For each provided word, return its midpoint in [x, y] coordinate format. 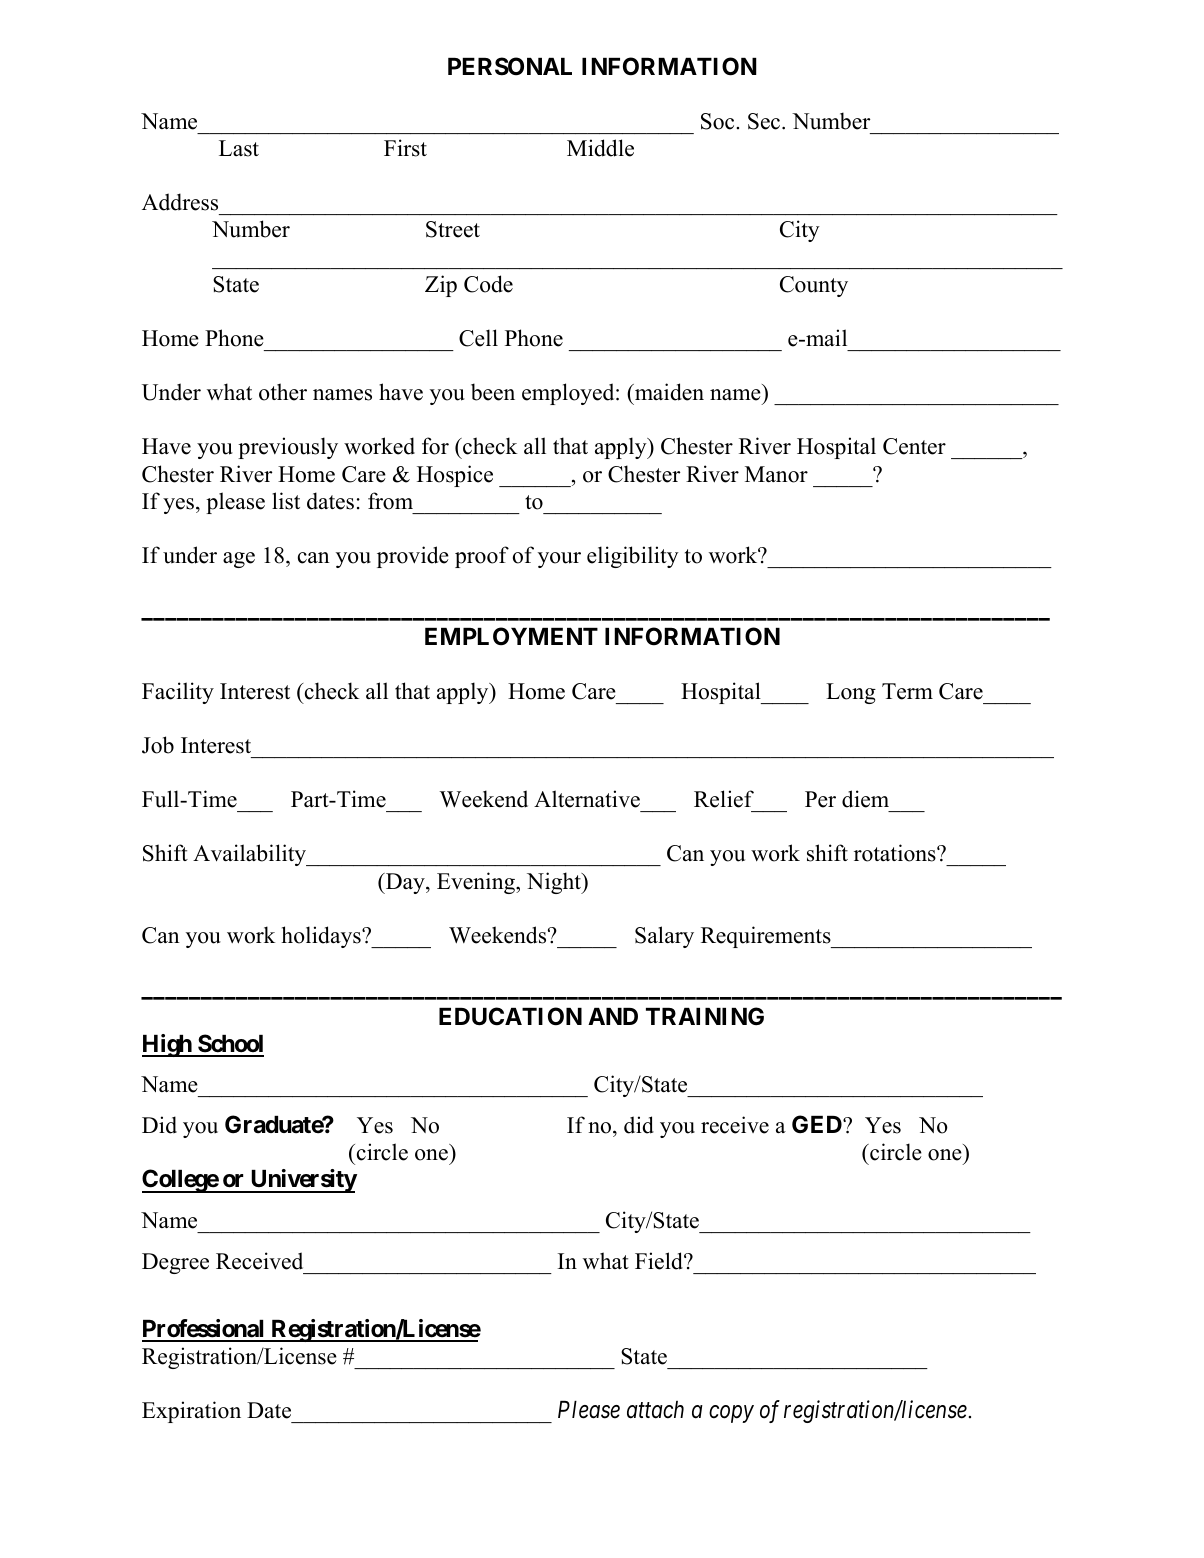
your [559, 560]
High [167, 1045]
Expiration [191, 1412]
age [239, 560]
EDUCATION [510, 1016]
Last [239, 148]
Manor [776, 474]
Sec [765, 121]
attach [655, 1410]
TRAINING [705, 1016]
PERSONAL [510, 66]
